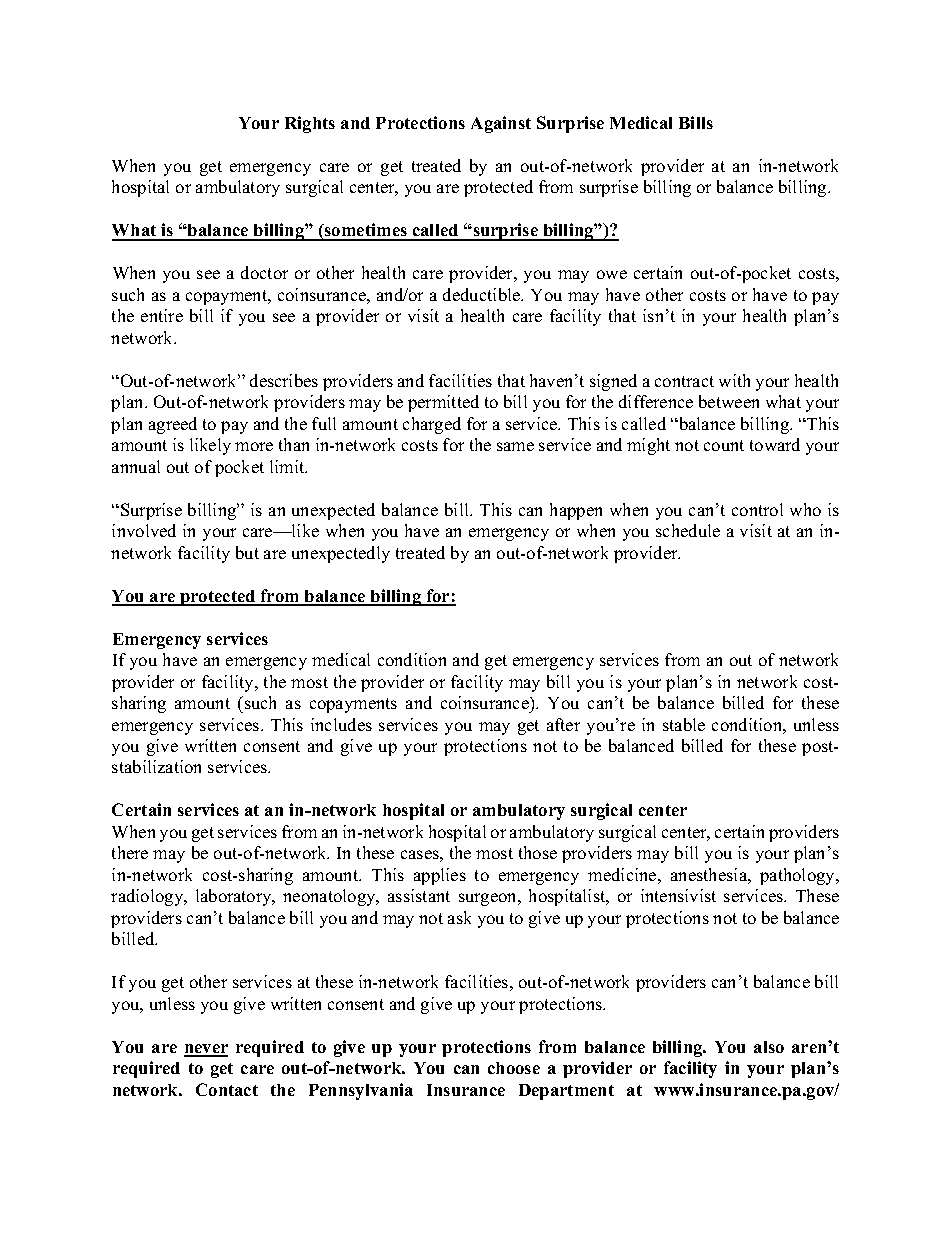  I want to click on but, so click(247, 552).
